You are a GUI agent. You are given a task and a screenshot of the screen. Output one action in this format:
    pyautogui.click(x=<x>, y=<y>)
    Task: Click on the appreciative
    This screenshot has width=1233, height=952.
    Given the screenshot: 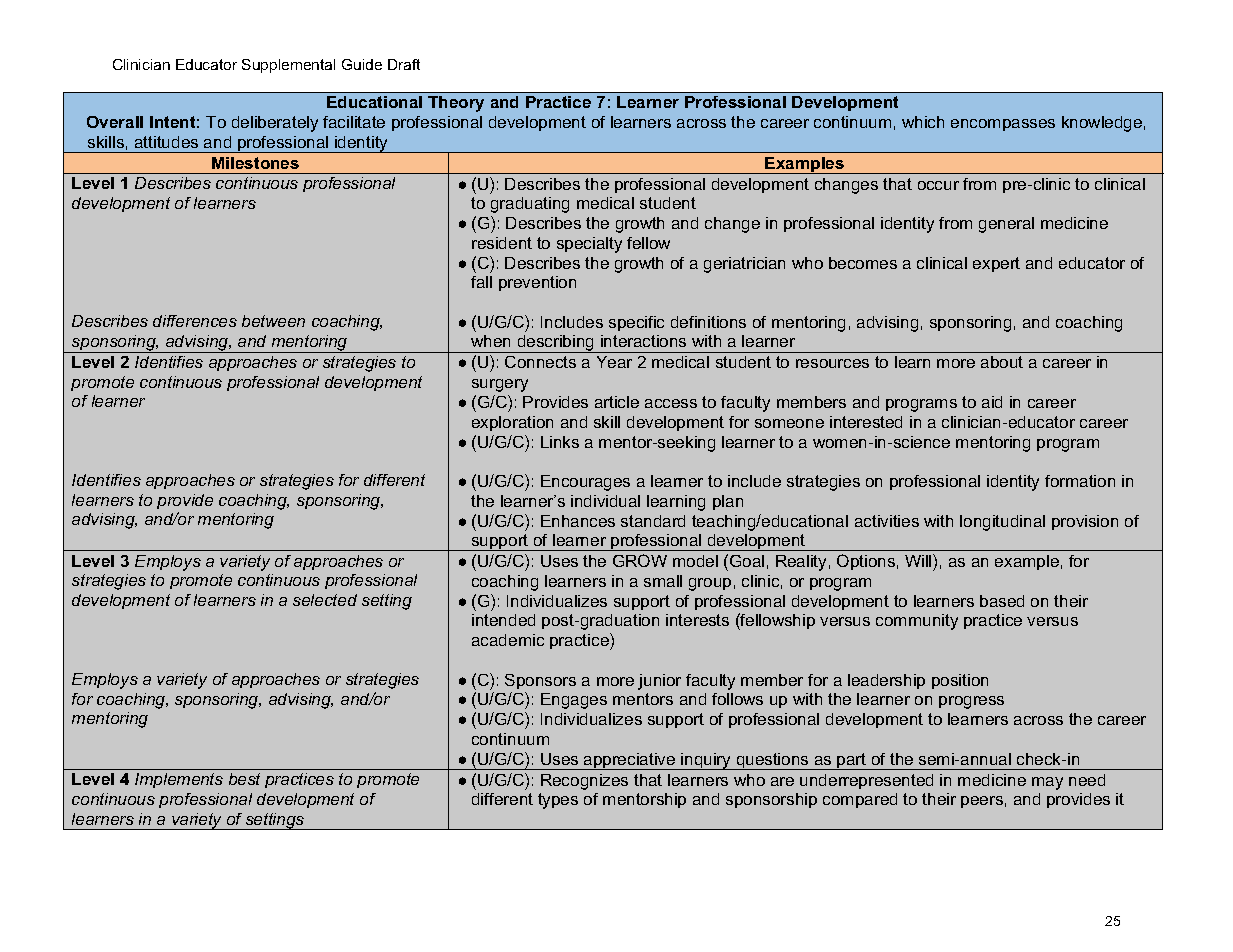 What is the action you would take?
    pyautogui.click(x=630, y=761)
